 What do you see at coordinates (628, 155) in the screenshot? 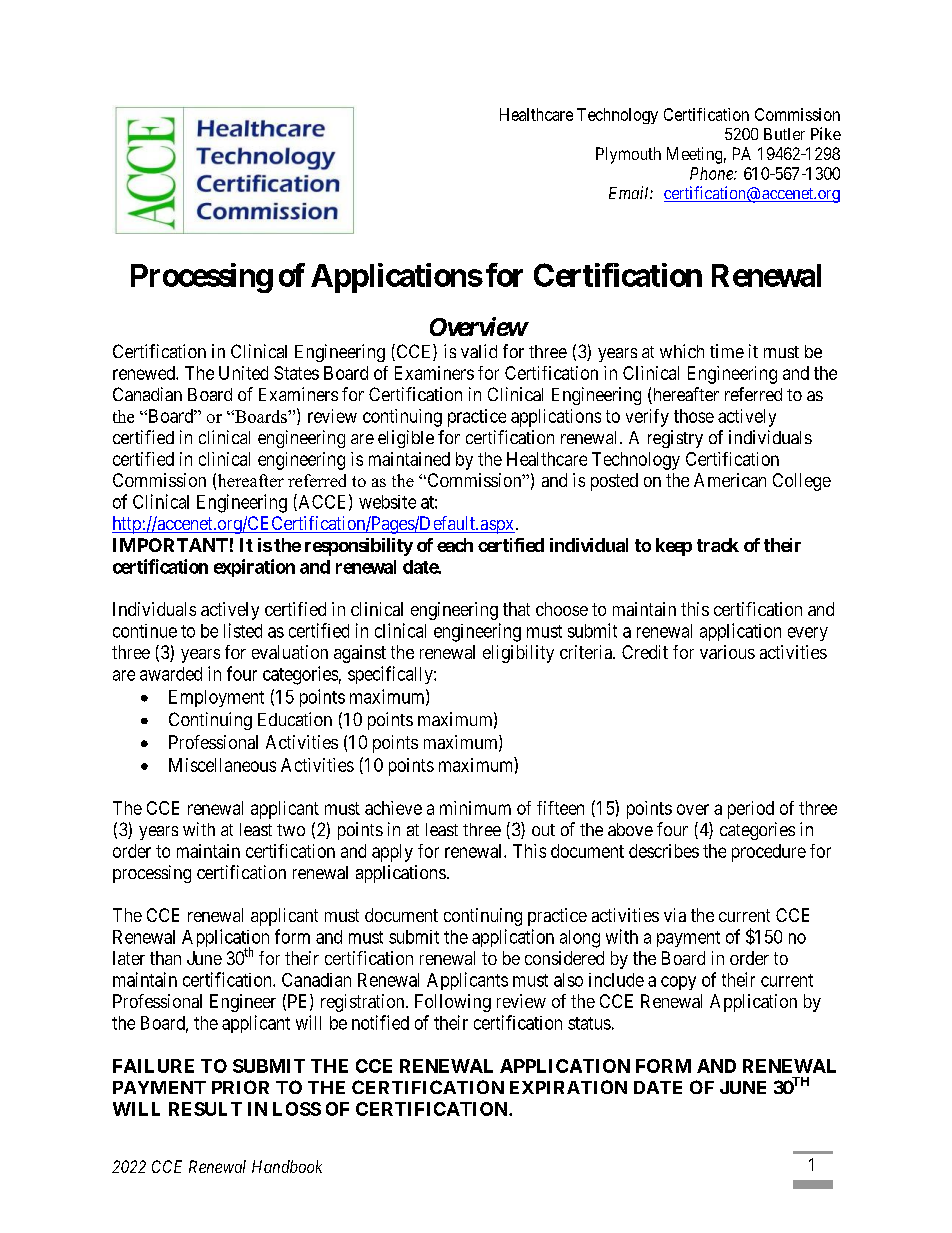
I see `Plymouth` at bounding box center [628, 155].
